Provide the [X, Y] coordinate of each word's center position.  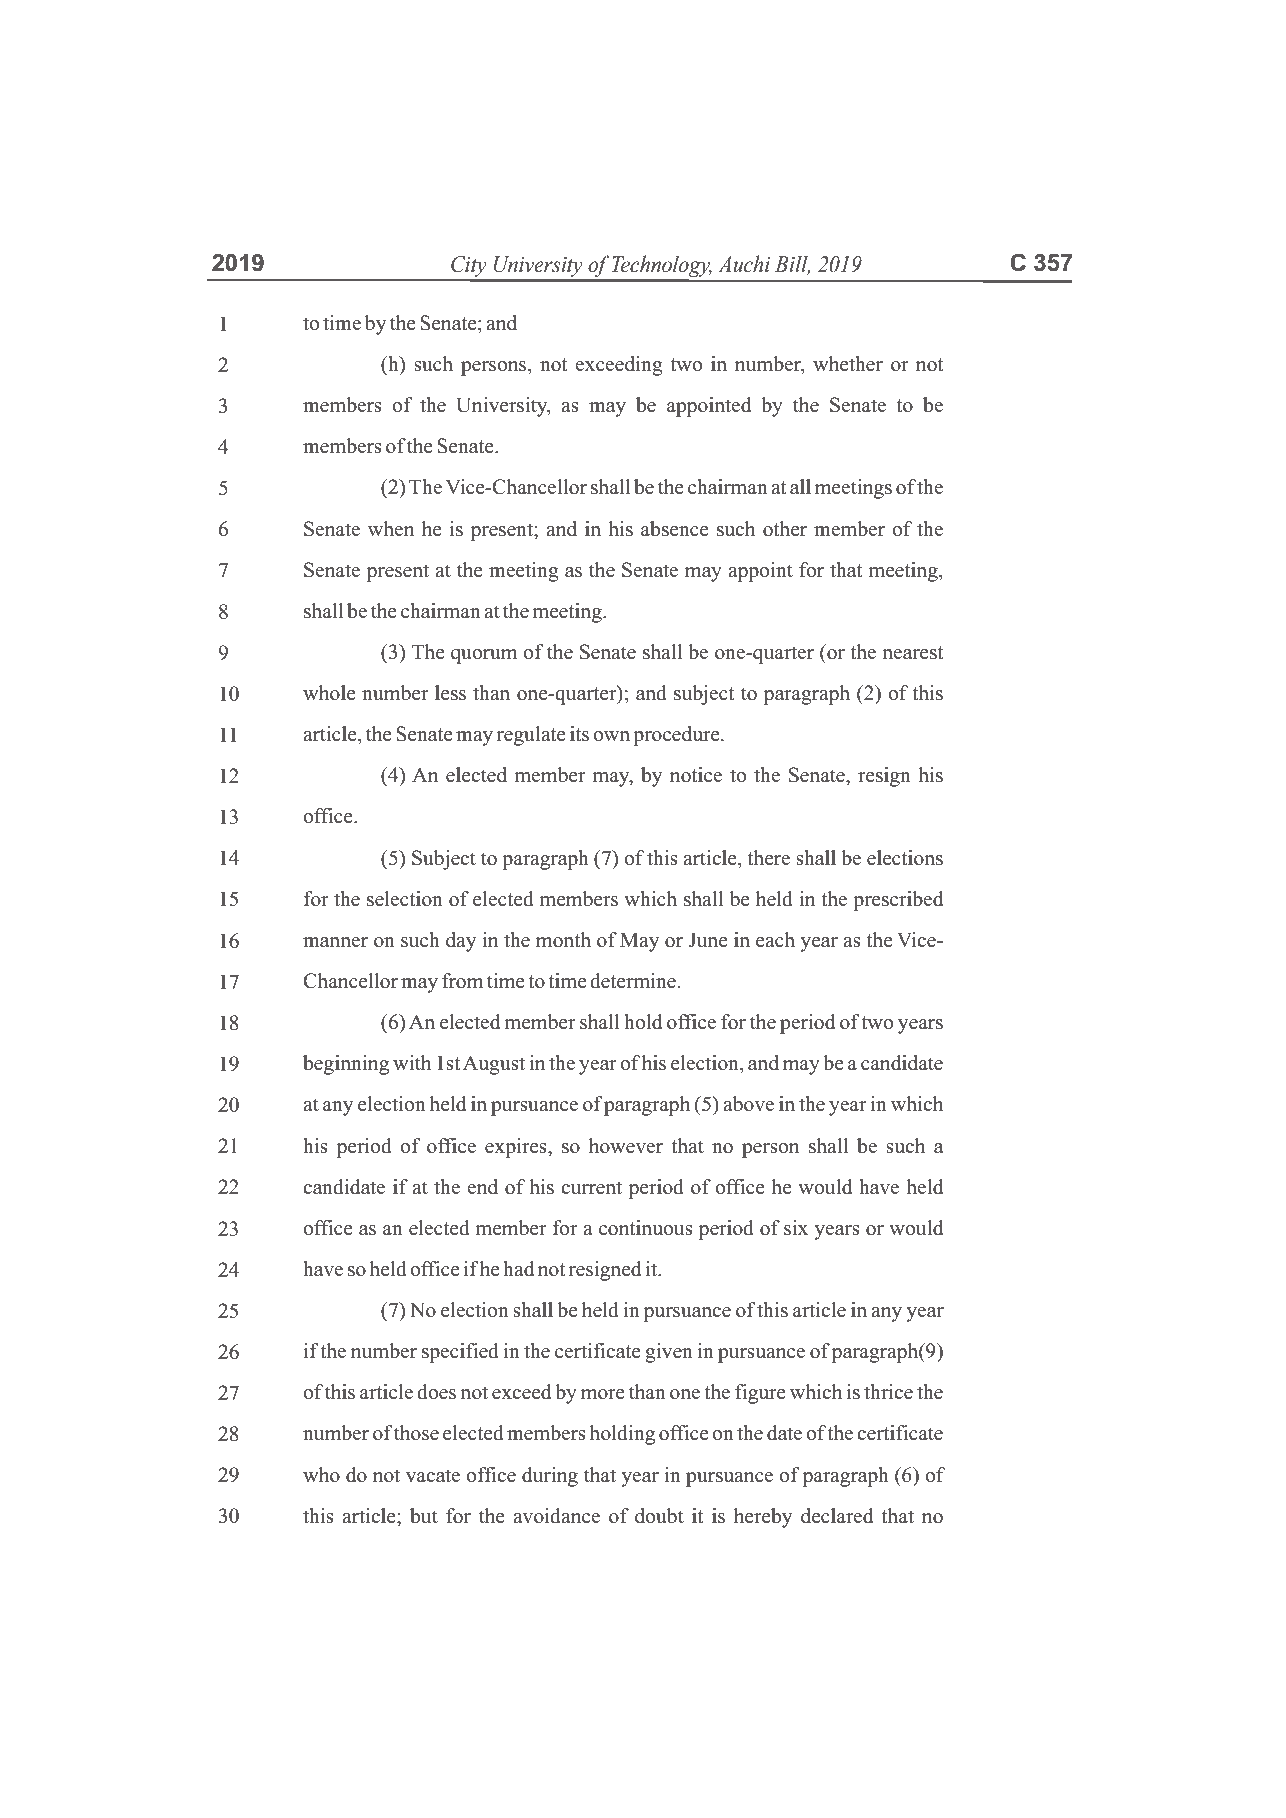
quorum [484, 656]
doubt [659, 1516]
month [563, 940]
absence [675, 529]
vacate [433, 1475]
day [461, 942]
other [785, 529]
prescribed [898, 901]
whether [848, 364]
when [391, 528]
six [796, 1228]
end [482, 1186]
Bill [792, 264]
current [591, 1188]
